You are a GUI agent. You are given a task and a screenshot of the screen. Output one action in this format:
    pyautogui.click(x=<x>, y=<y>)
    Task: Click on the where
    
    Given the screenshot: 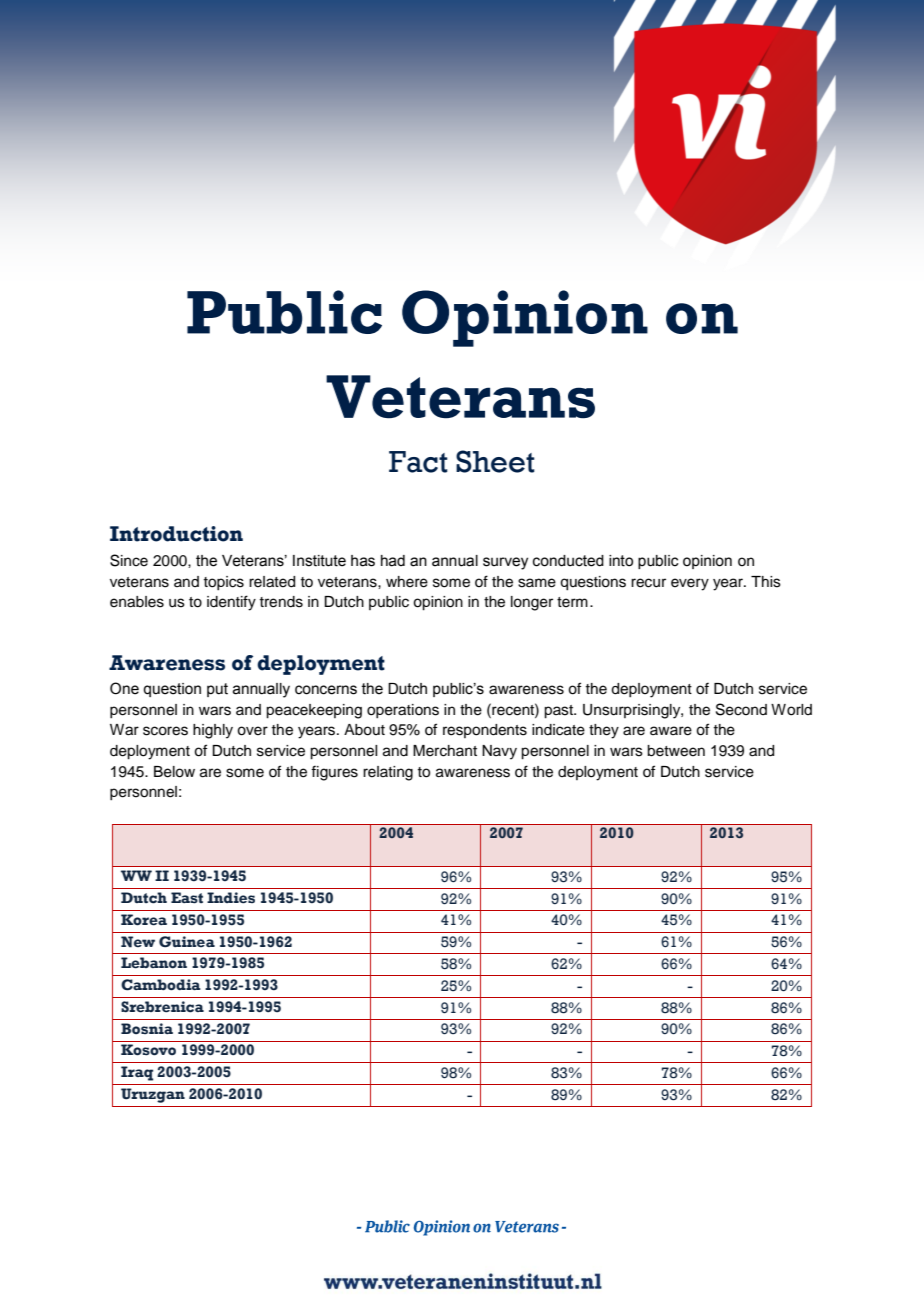 What is the action you would take?
    pyautogui.click(x=407, y=582)
